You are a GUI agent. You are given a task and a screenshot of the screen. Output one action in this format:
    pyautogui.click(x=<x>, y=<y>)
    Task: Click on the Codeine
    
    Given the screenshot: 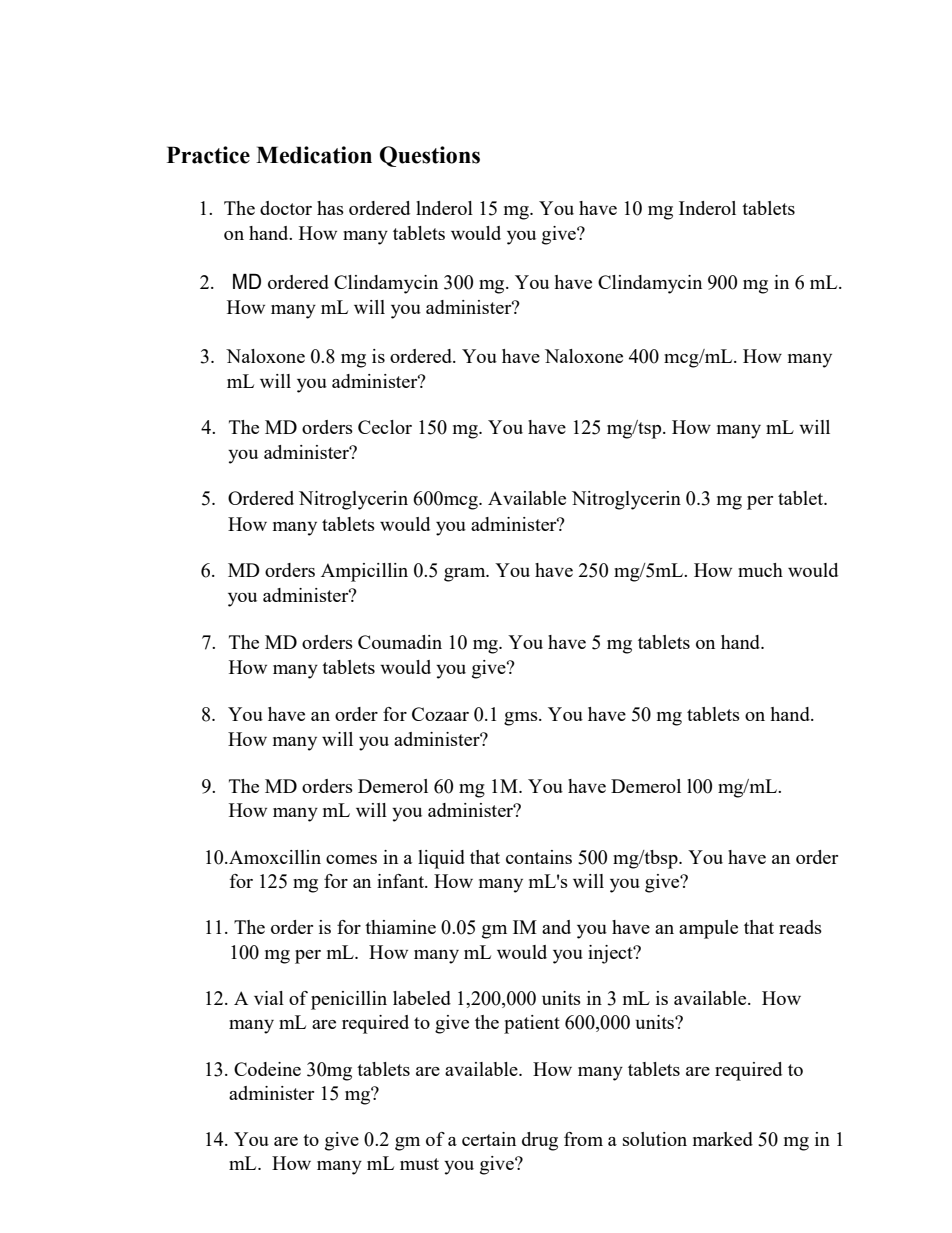 What is the action you would take?
    pyautogui.click(x=267, y=1069)
